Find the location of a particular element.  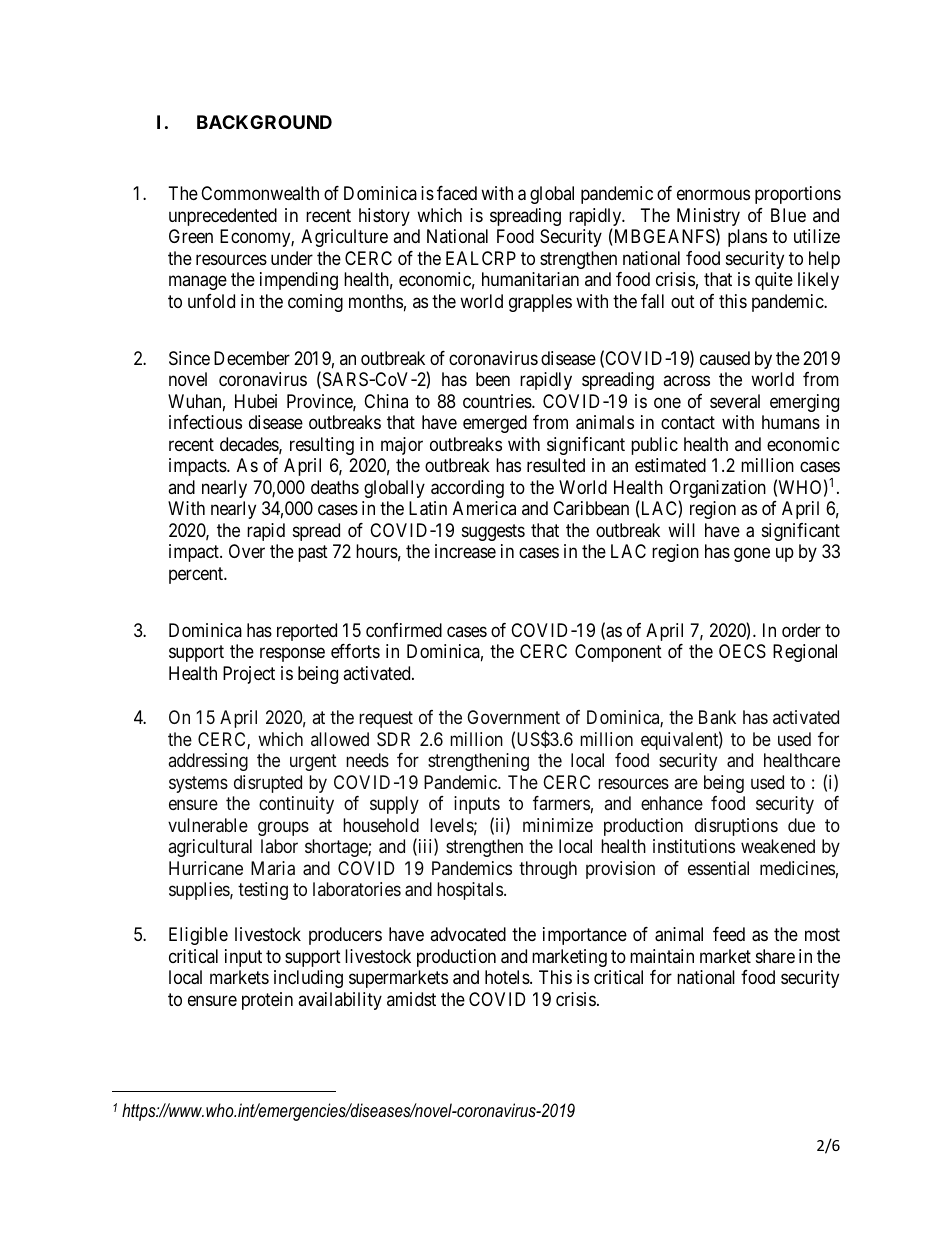

confirmed is located at coordinates (404, 630).
